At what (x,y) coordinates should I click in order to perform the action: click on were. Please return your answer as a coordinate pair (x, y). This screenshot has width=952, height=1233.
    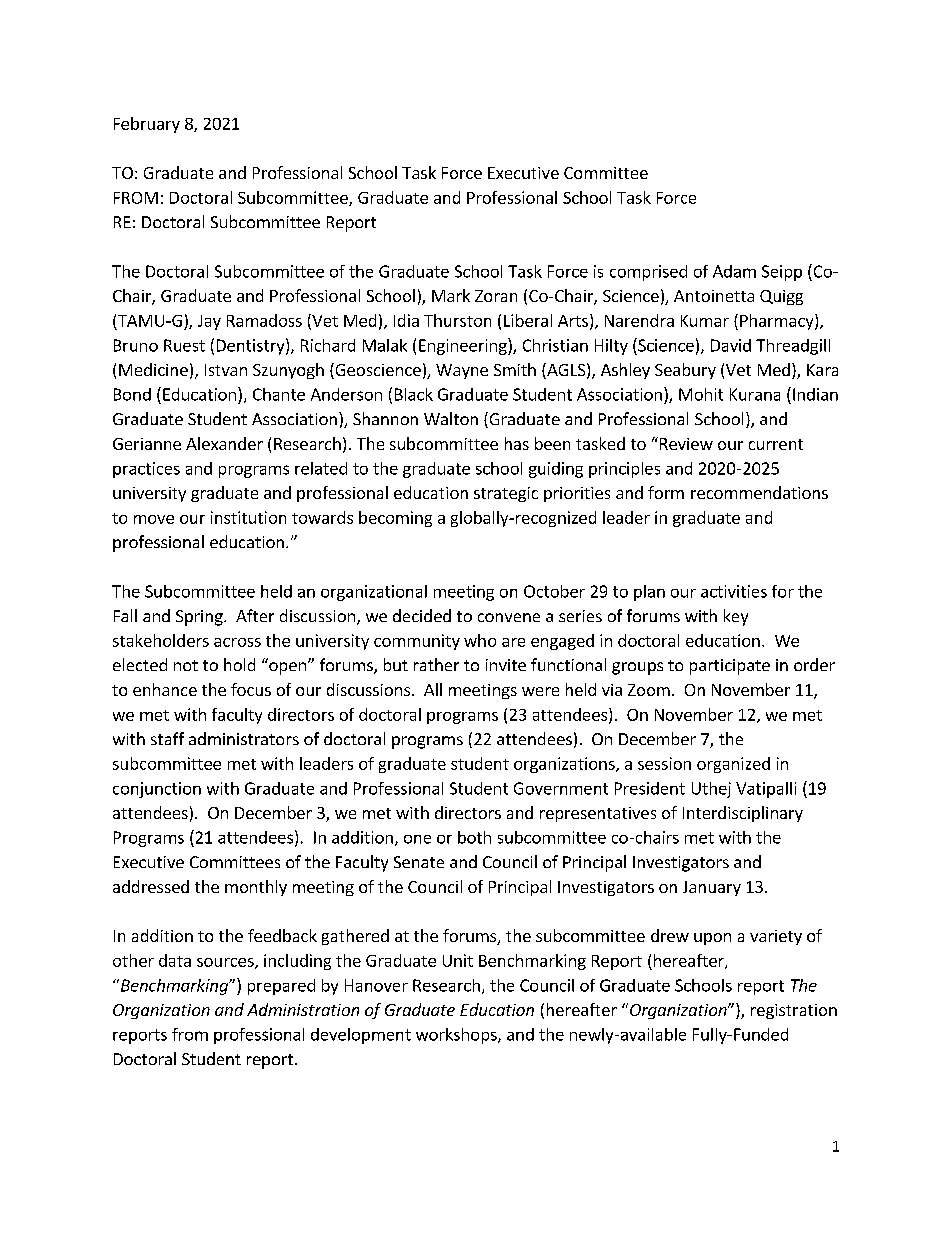
    Looking at the image, I should click on (540, 691).
